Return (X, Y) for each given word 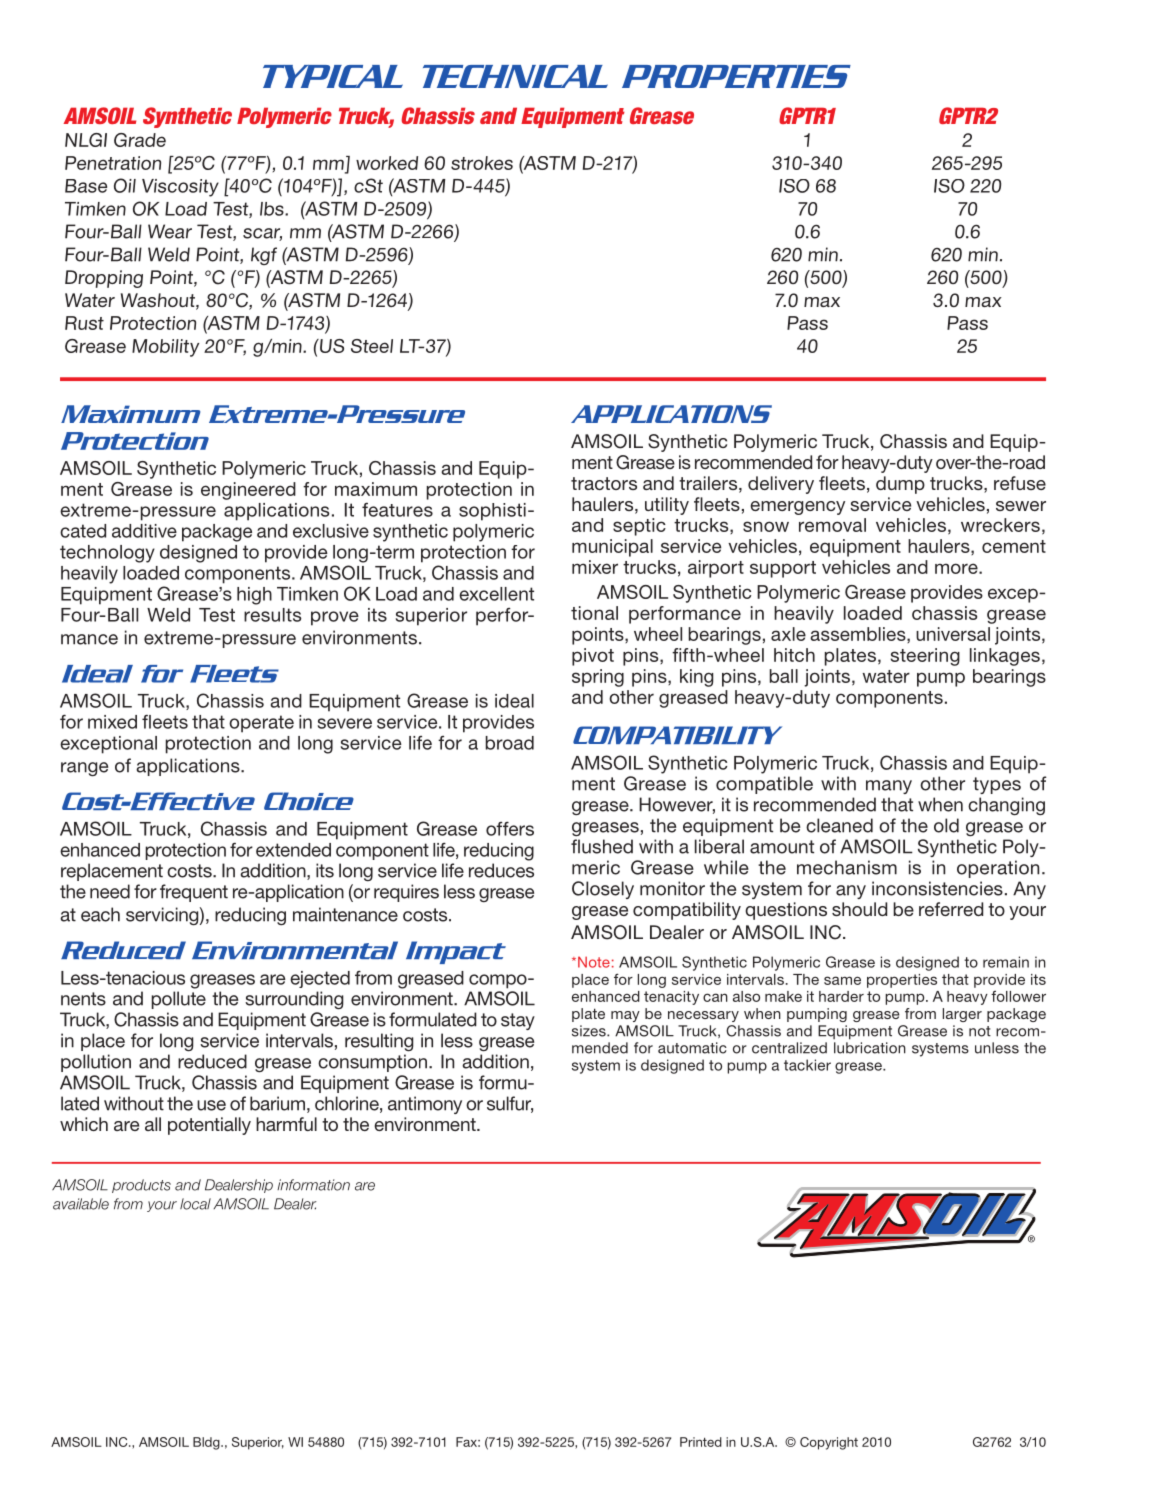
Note (594, 962)
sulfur (510, 1104)
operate (261, 724)
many (889, 787)
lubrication (870, 1048)
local (195, 1204)
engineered (248, 491)
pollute (179, 1000)
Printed (701, 1442)
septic (639, 527)
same (842, 980)
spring (598, 678)
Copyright (829, 1443)
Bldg (207, 1443)
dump (900, 485)
